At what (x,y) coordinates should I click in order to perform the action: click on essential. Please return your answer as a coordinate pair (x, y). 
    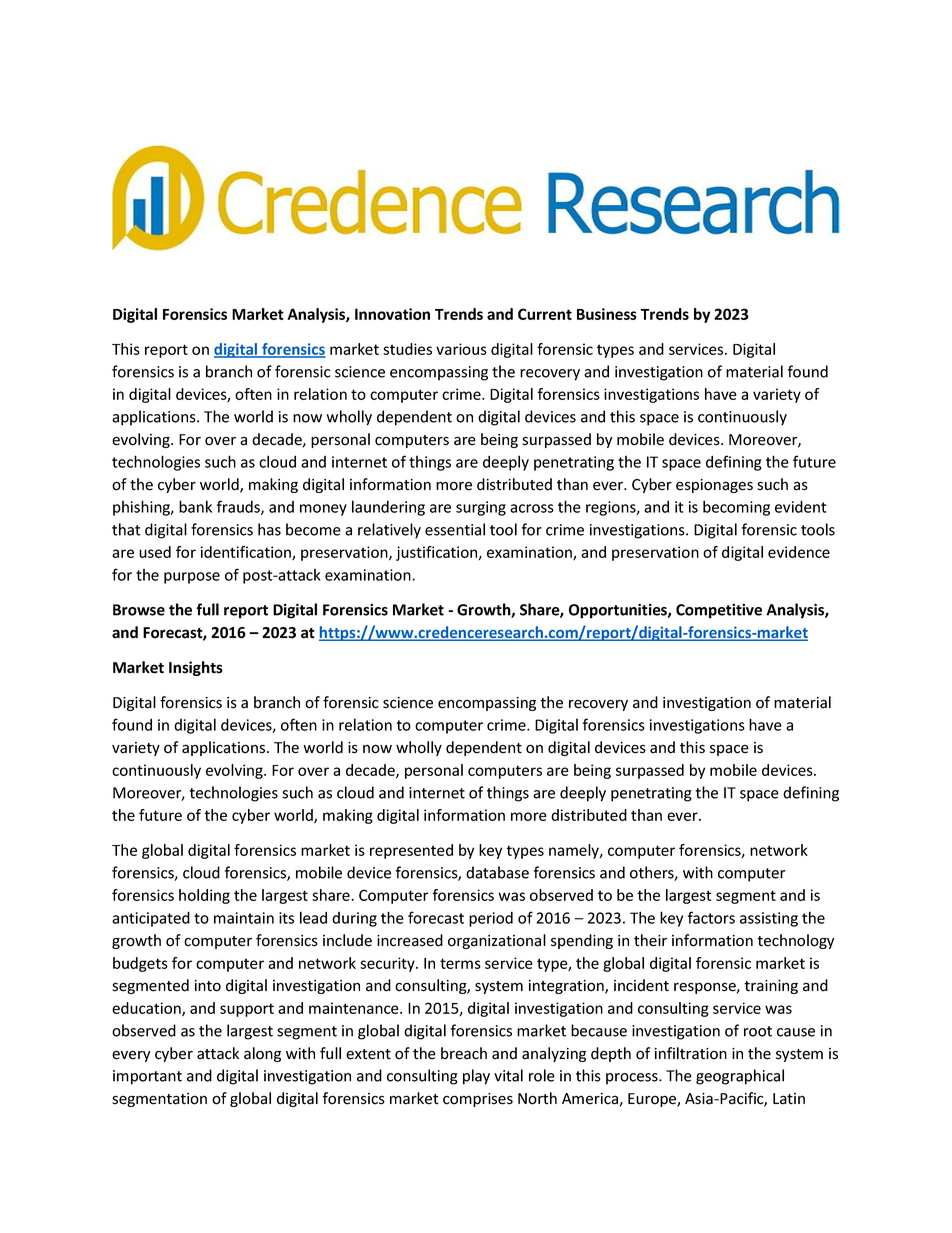
    Looking at the image, I should click on (455, 529).
